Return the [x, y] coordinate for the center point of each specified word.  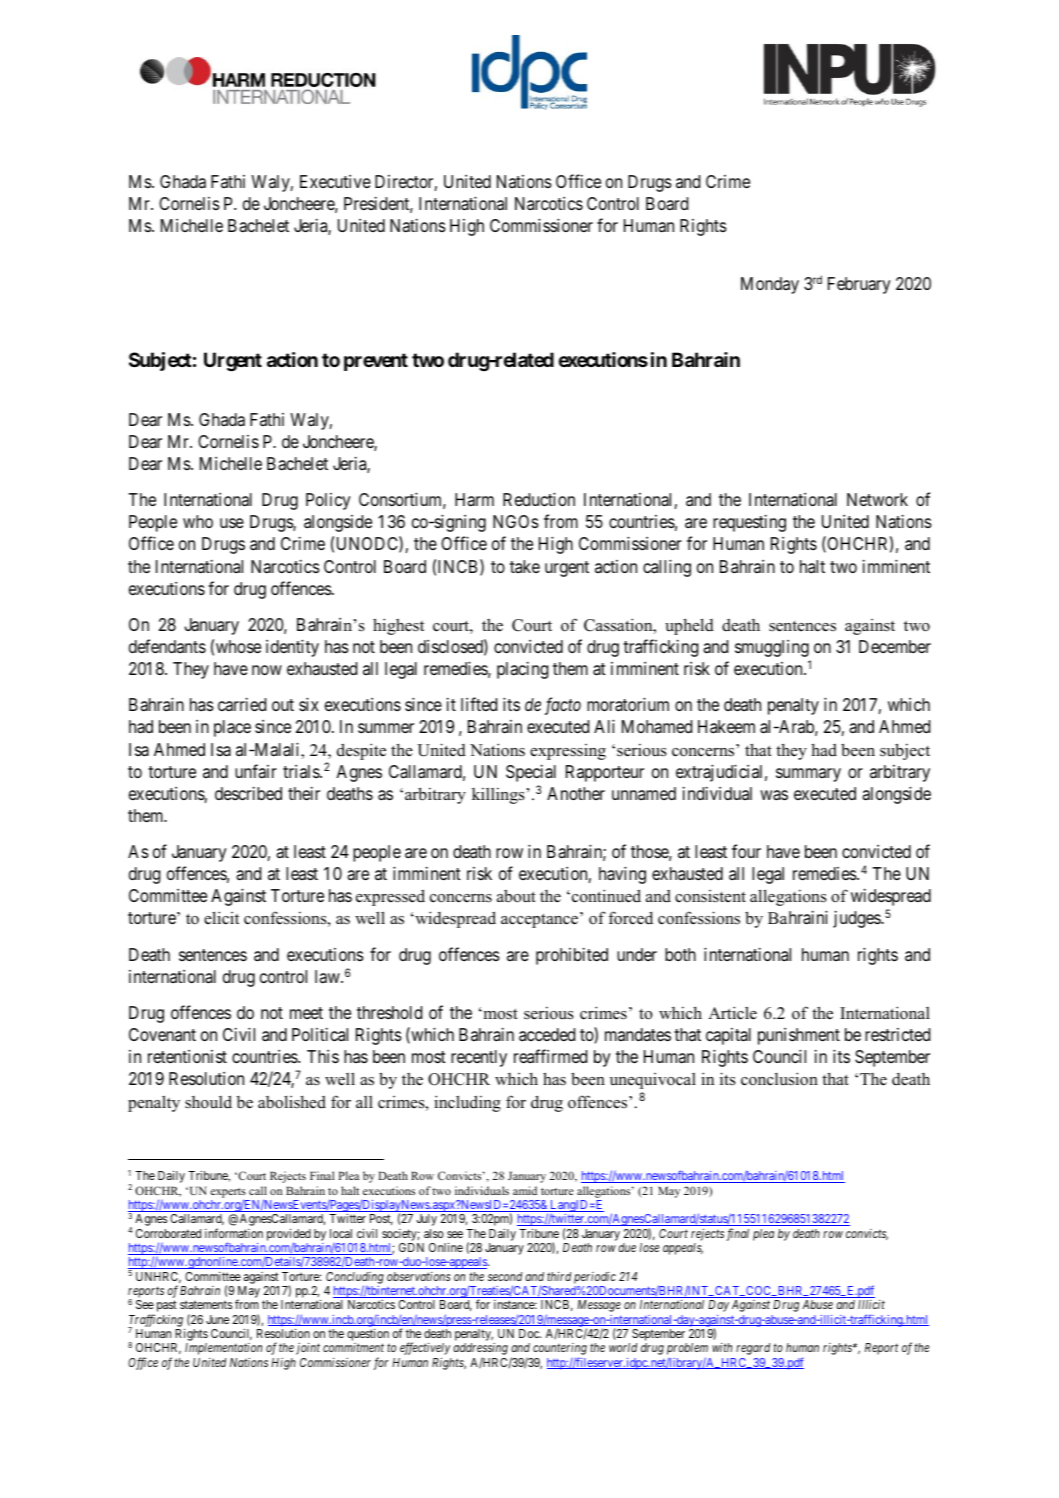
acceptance [539, 920]
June [217, 1319]
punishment [799, 1036]
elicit [221, 918]
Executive [335, 181]
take [525, 566]
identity [292, 648]
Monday [770, 285]
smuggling [772, 648]
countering [560, 1350]
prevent [376, 362]
